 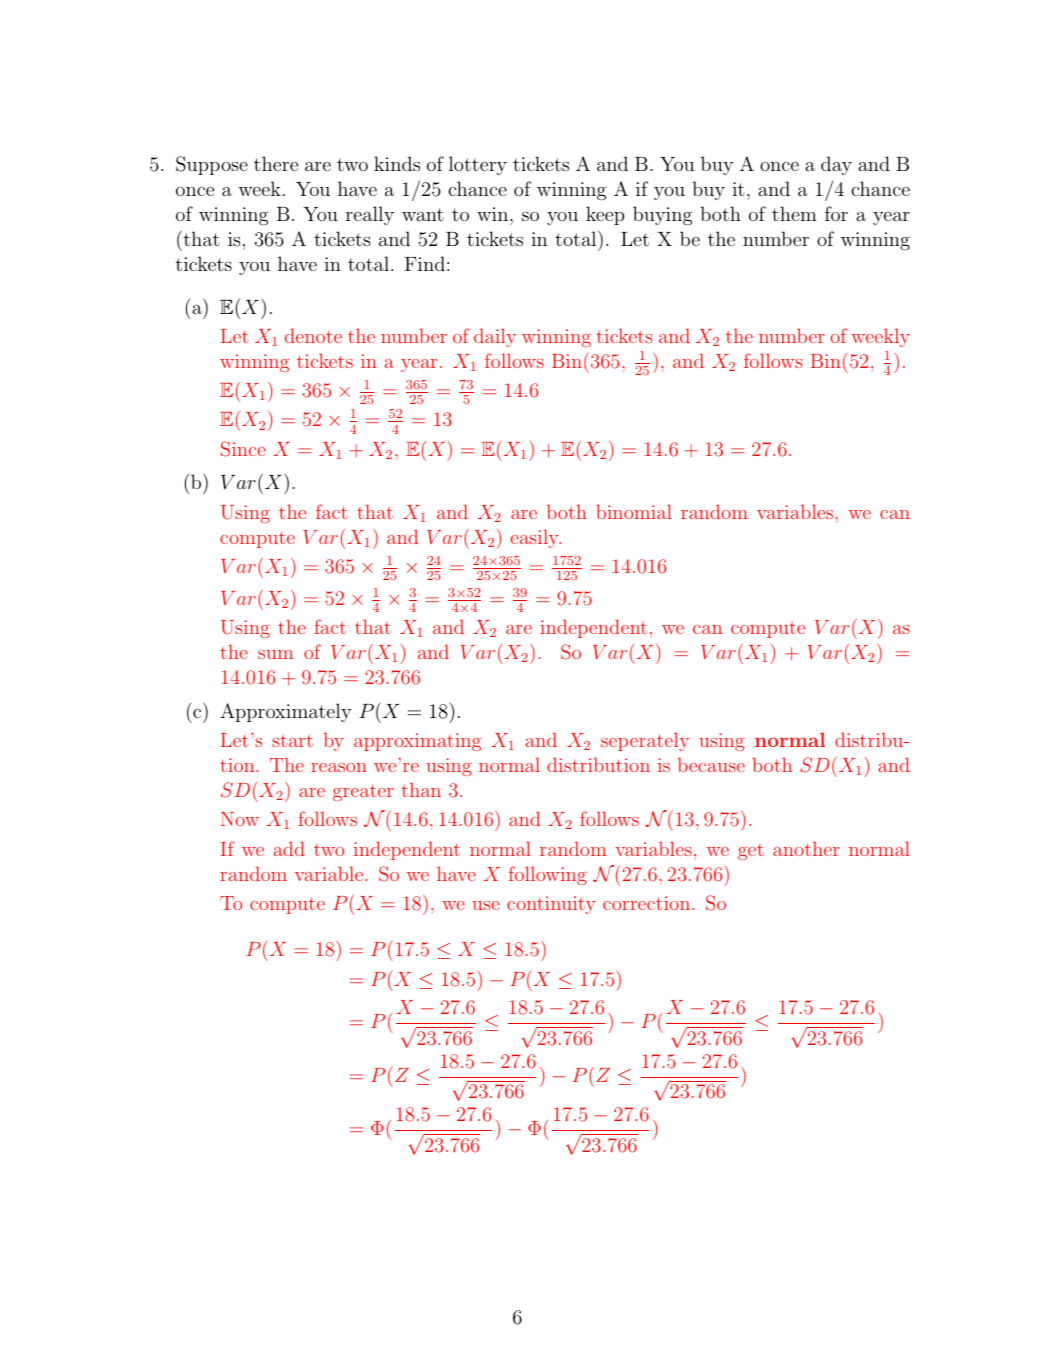 What do you see at coordinates (548, 875) in the page?
I see `following` at bounding box center [548, 875].
